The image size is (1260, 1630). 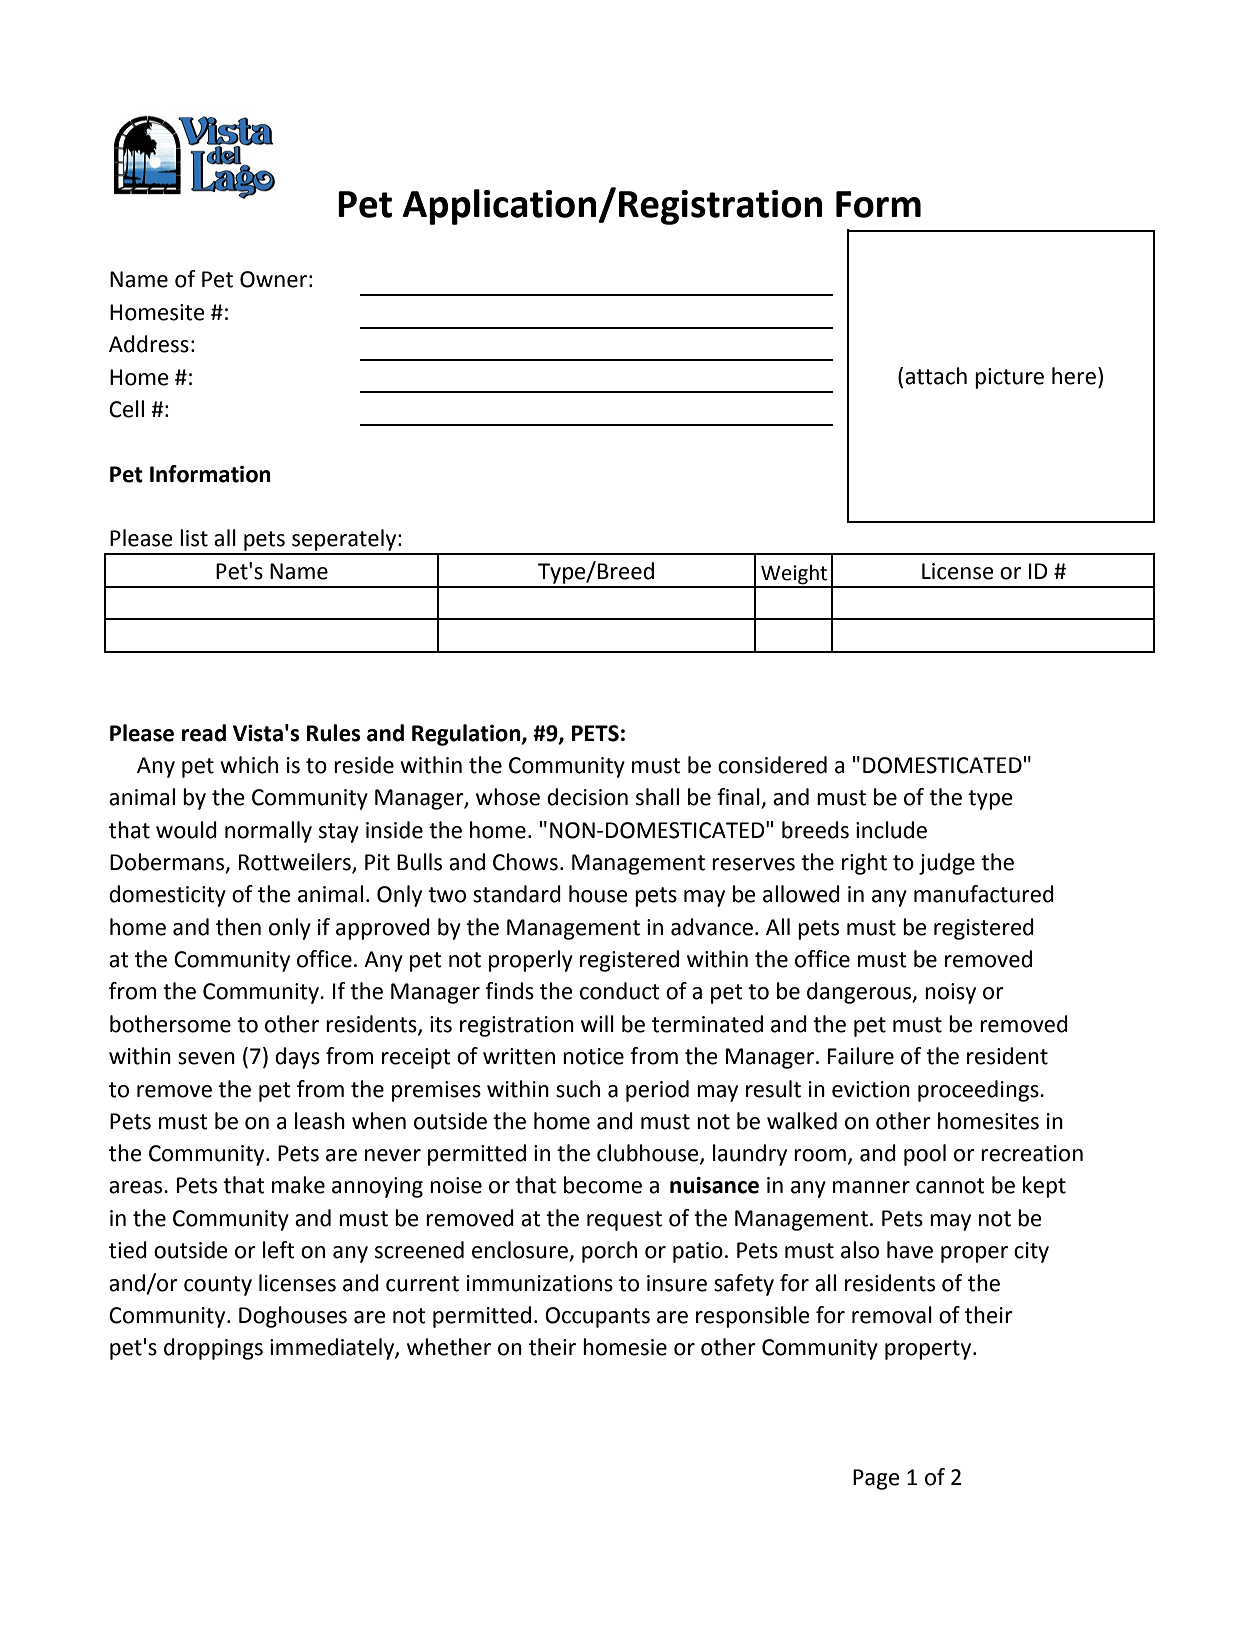 I want to click on picture, so click(x=1009, y=378).
